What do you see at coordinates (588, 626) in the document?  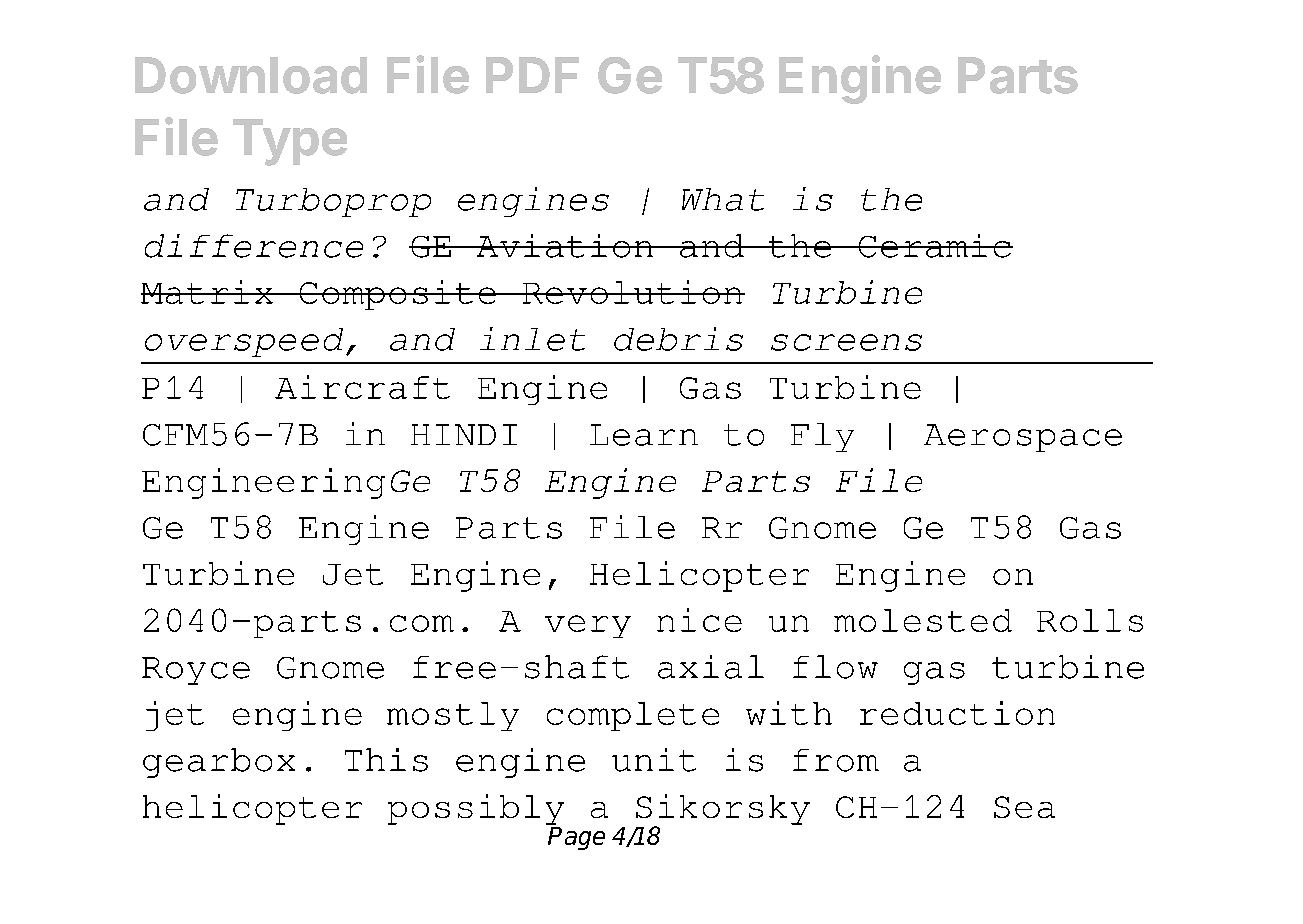 I see `very` at bounding box center [588, 626].
